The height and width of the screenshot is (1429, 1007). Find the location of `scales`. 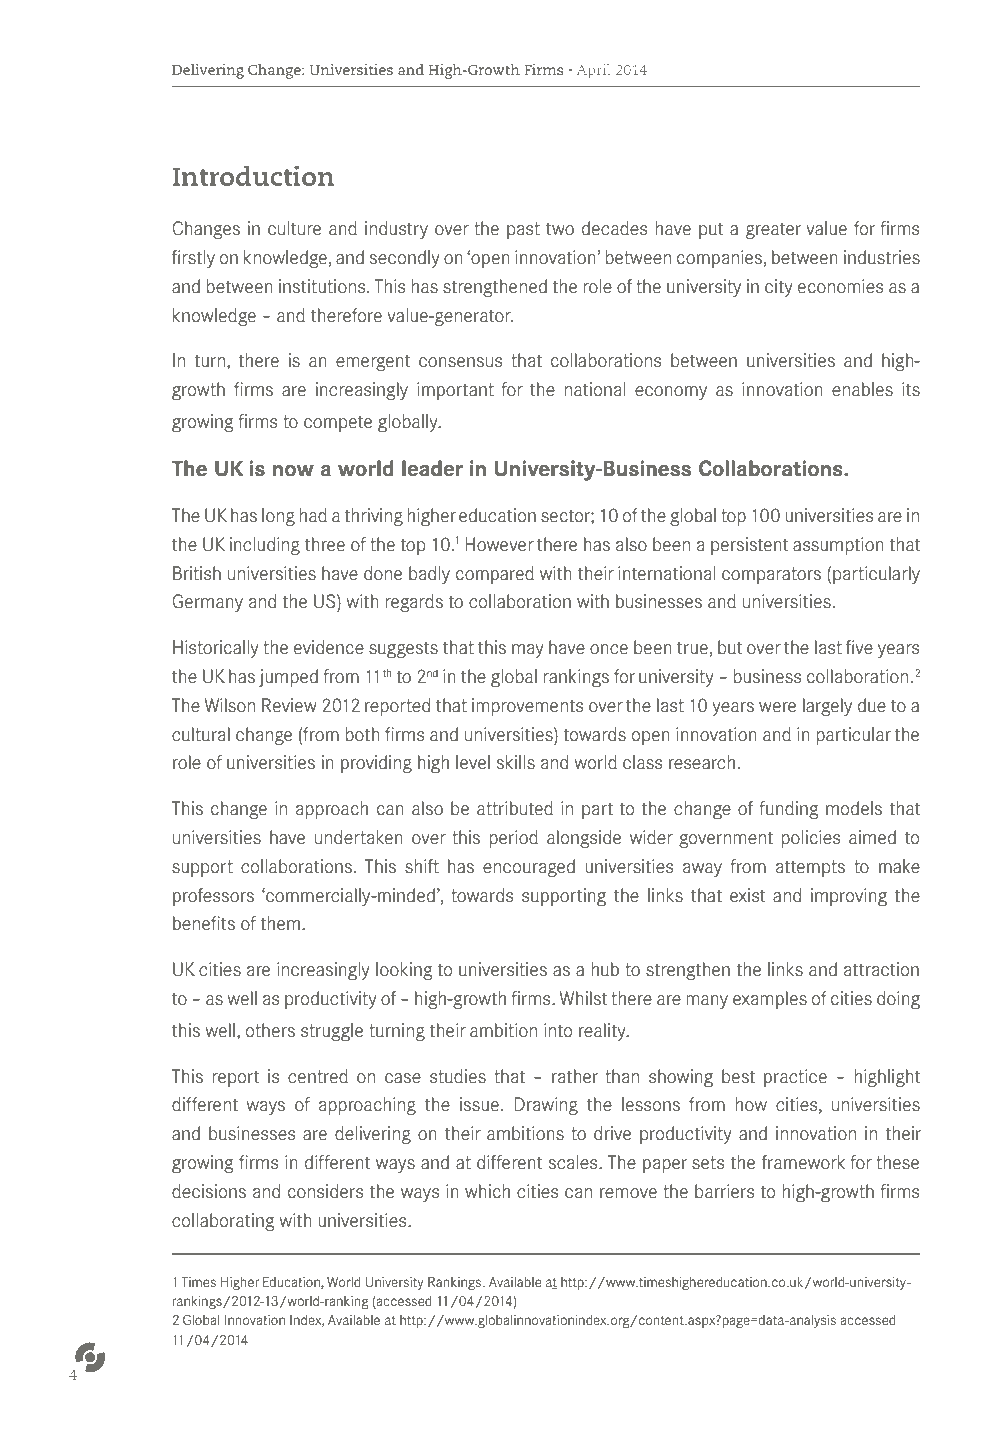

scales is located at coordinates (574, 1162).
